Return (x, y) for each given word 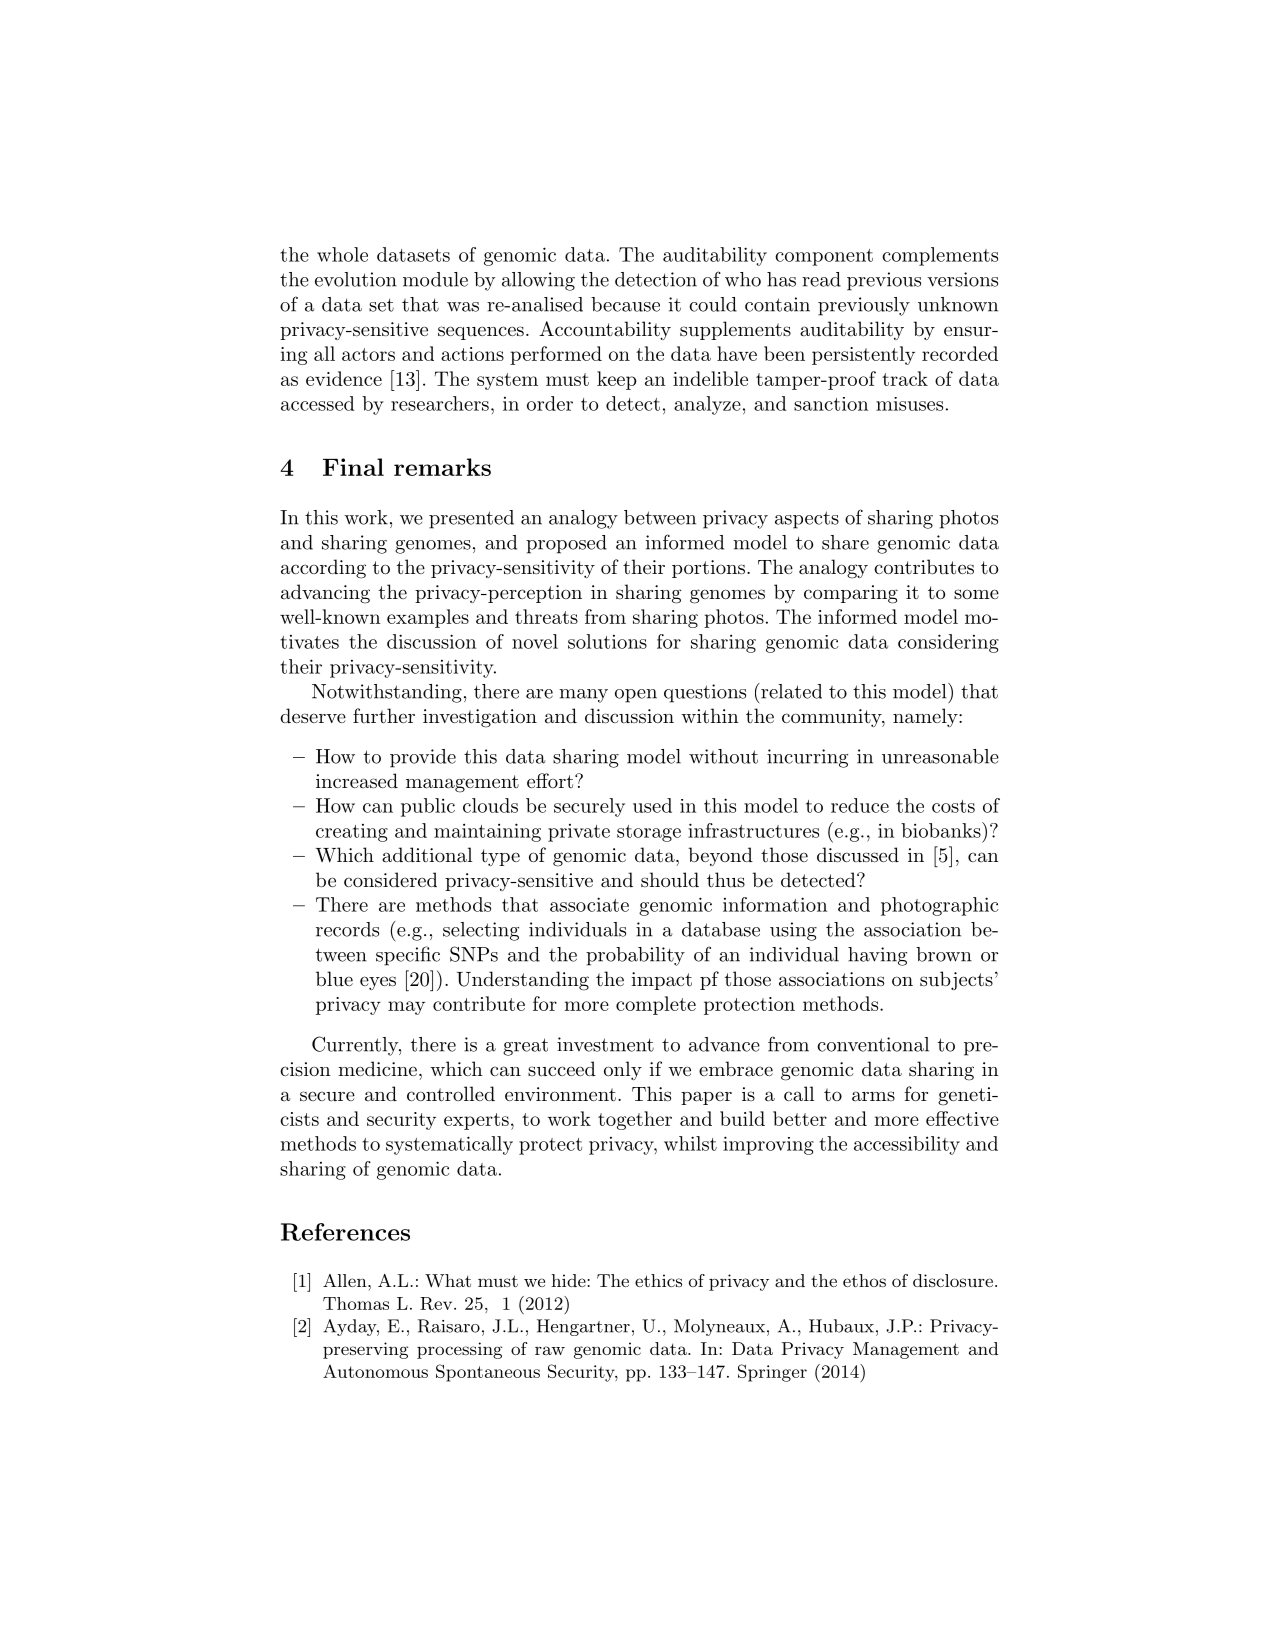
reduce (860, 805)
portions (708, 569)
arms (873, 1096)
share (845, 542)
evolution (356, 279)
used (652, 805)
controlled (451, 1094)
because (625, 304)
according (323, 569)
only (623, 1070)
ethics (658, 1280)
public (428, 807)
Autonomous (375, 1371)
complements (940, 256)
